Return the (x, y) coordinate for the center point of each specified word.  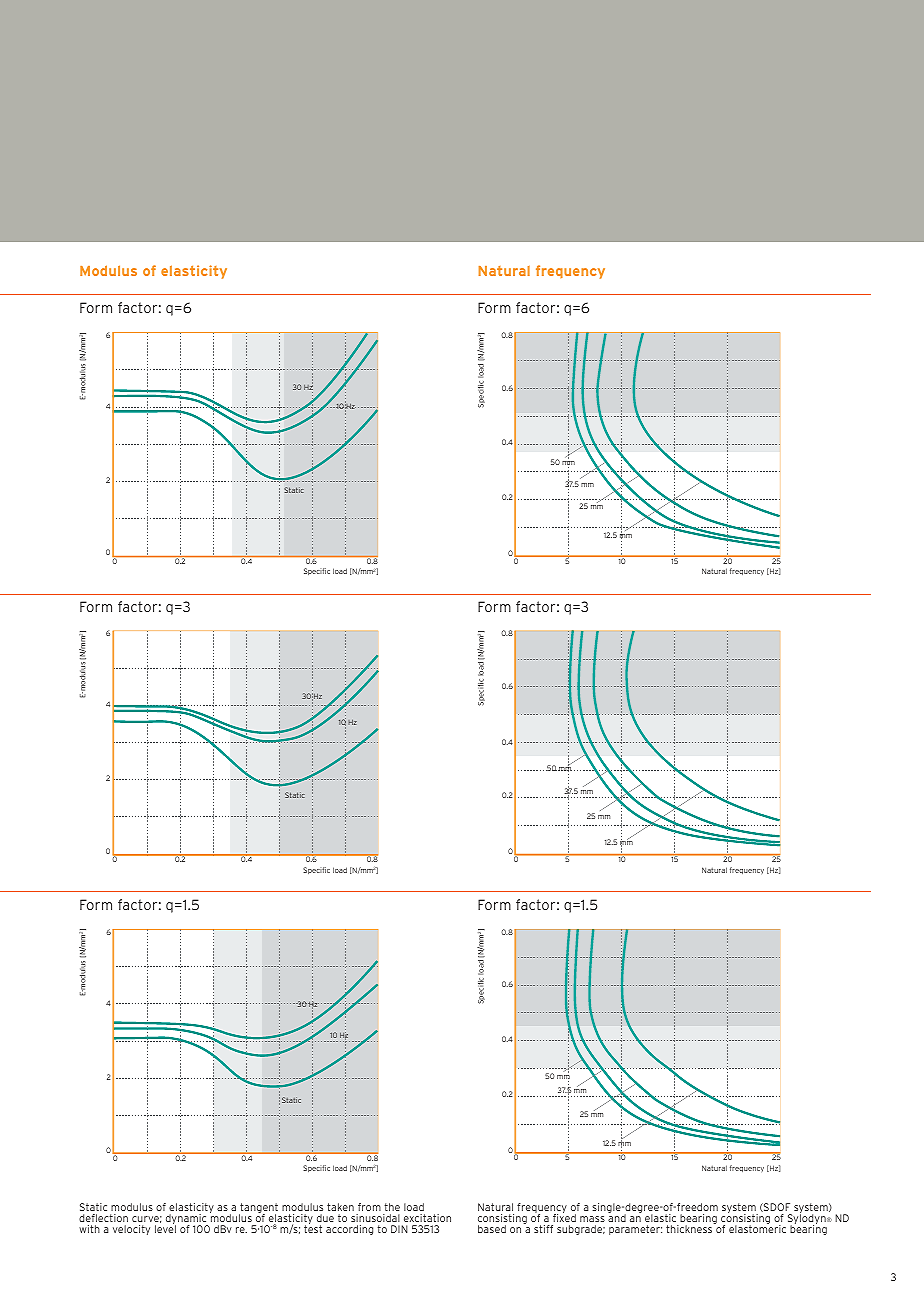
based (492, 1229)
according (349, 1230)
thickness (690, 1228)
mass (592, 1219)
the (392, 1207)
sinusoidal (375, 1218)
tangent (258, 1209)
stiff (543, 1229)
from (369, 1207)
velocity (131, 1230)
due (325, 1218)
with (89, 1229)
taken (340, 1207)
